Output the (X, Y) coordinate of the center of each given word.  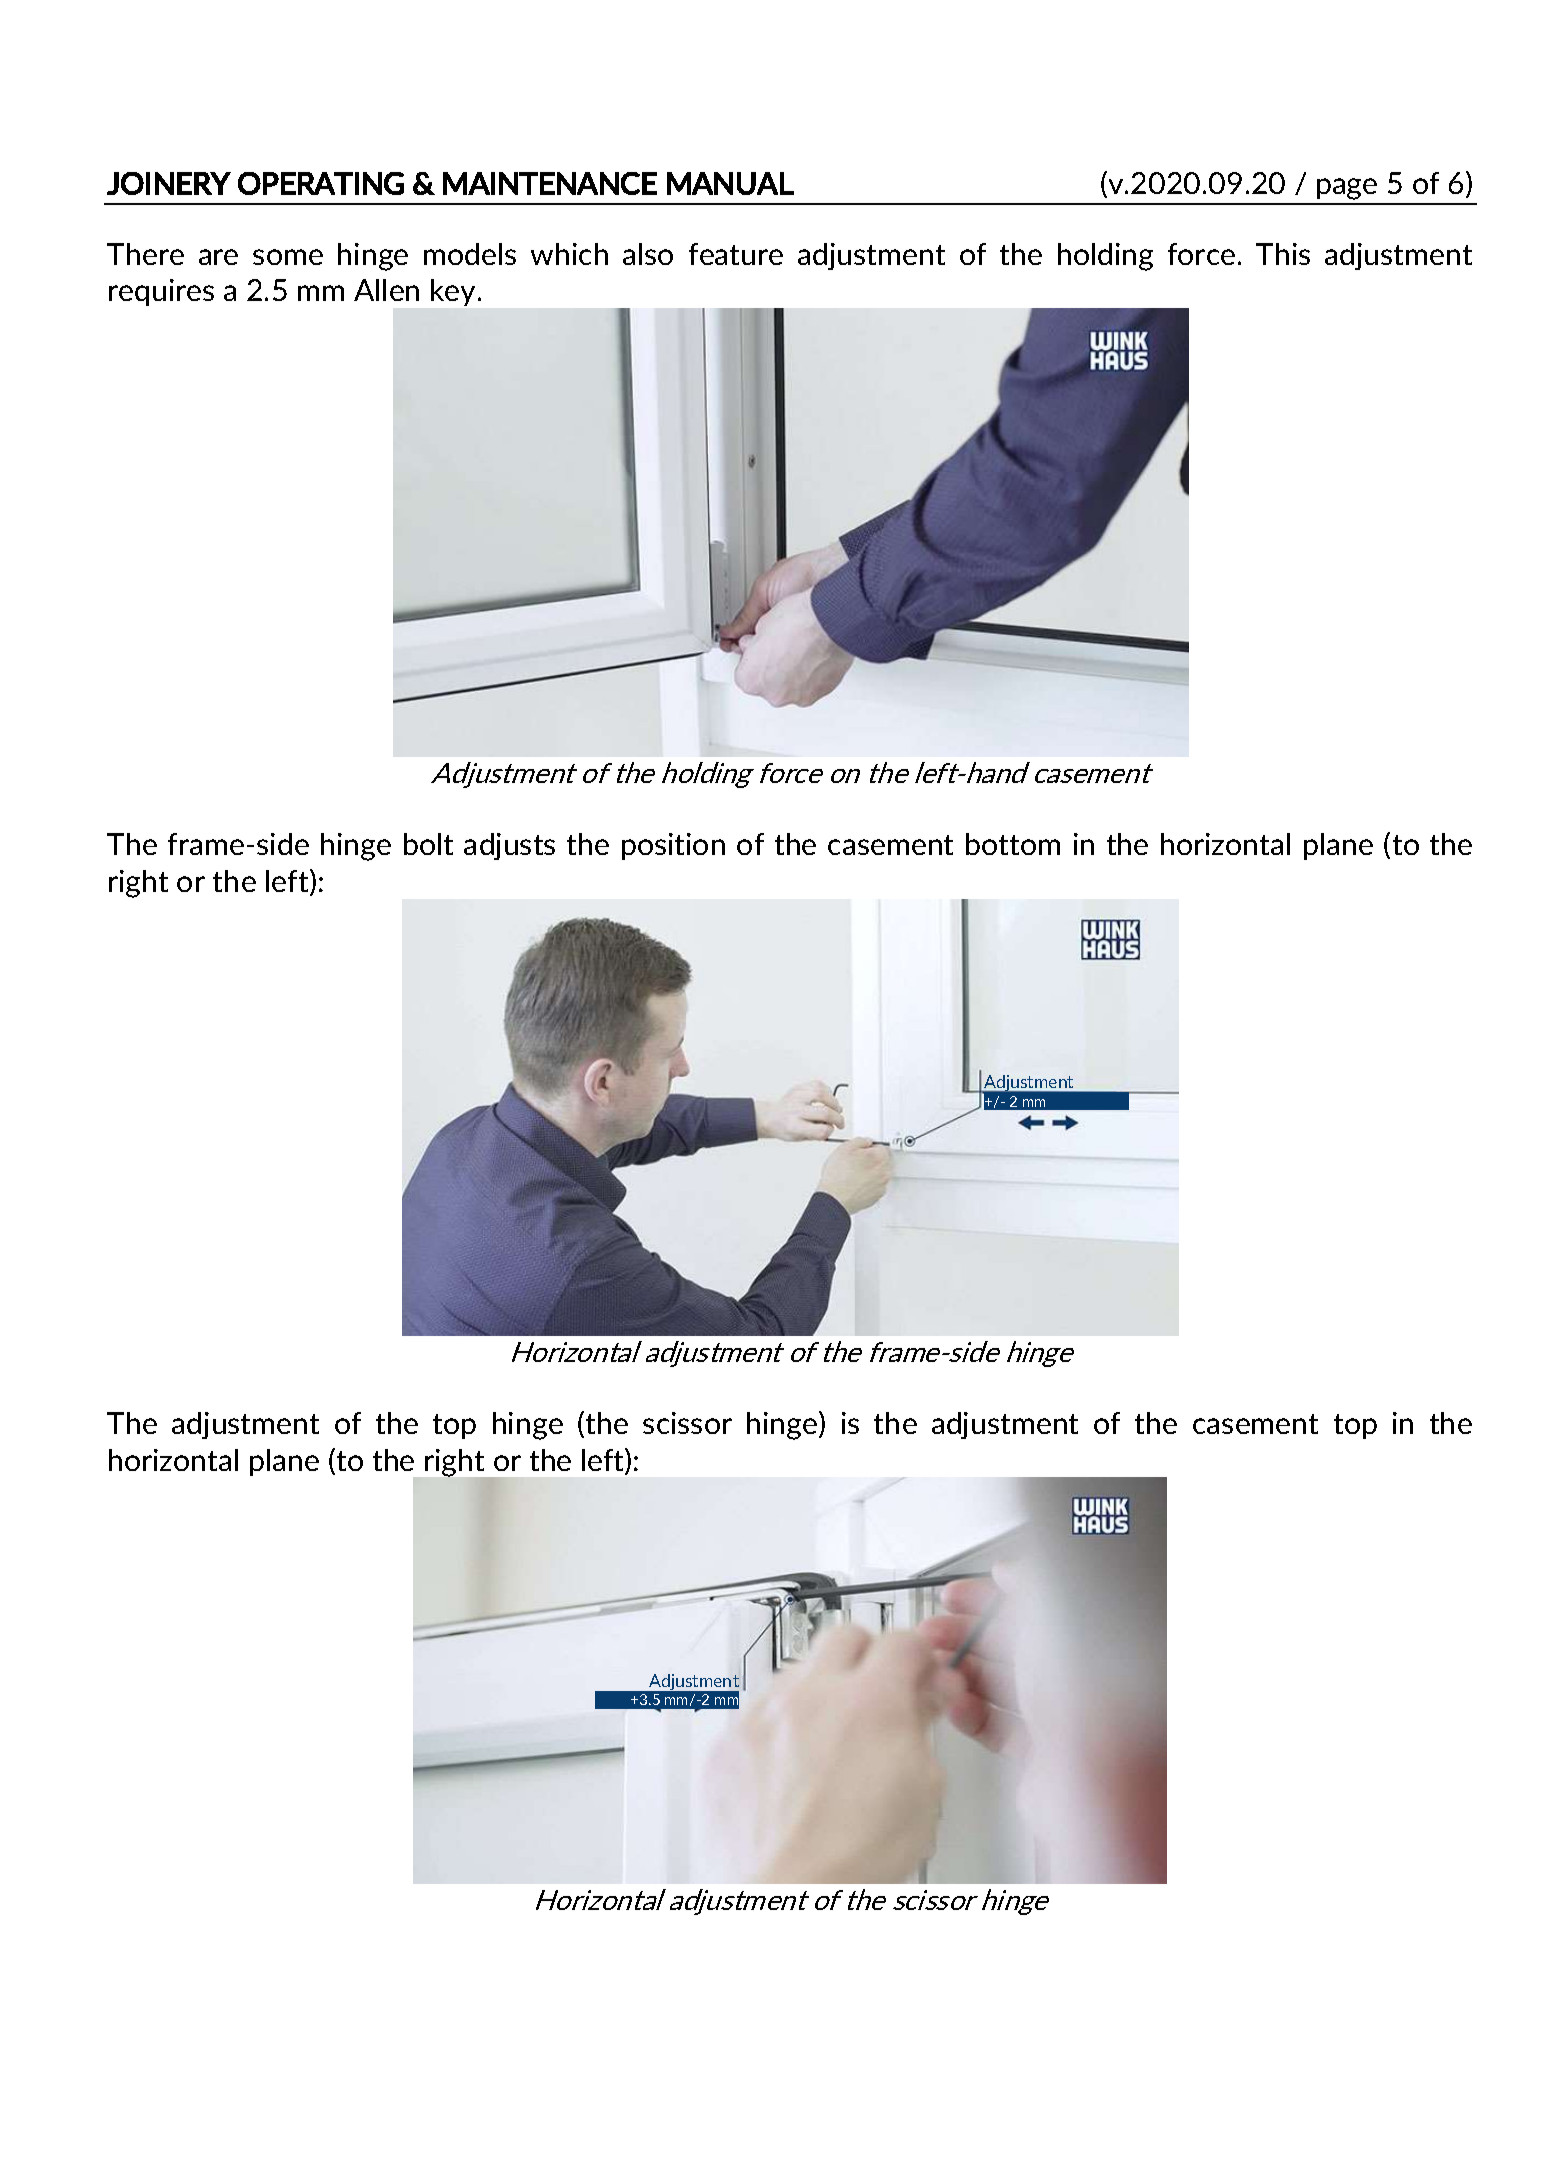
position (673, 846)
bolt (428, 844)
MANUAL (730, 183)
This (1283, 254)
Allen (386, 290)
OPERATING (321, 183)
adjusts (509, 846)
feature (736, 254)
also (648, 254)
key (455, 292)
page (1347, 189)
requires (161, 292)
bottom (1013, 844)
